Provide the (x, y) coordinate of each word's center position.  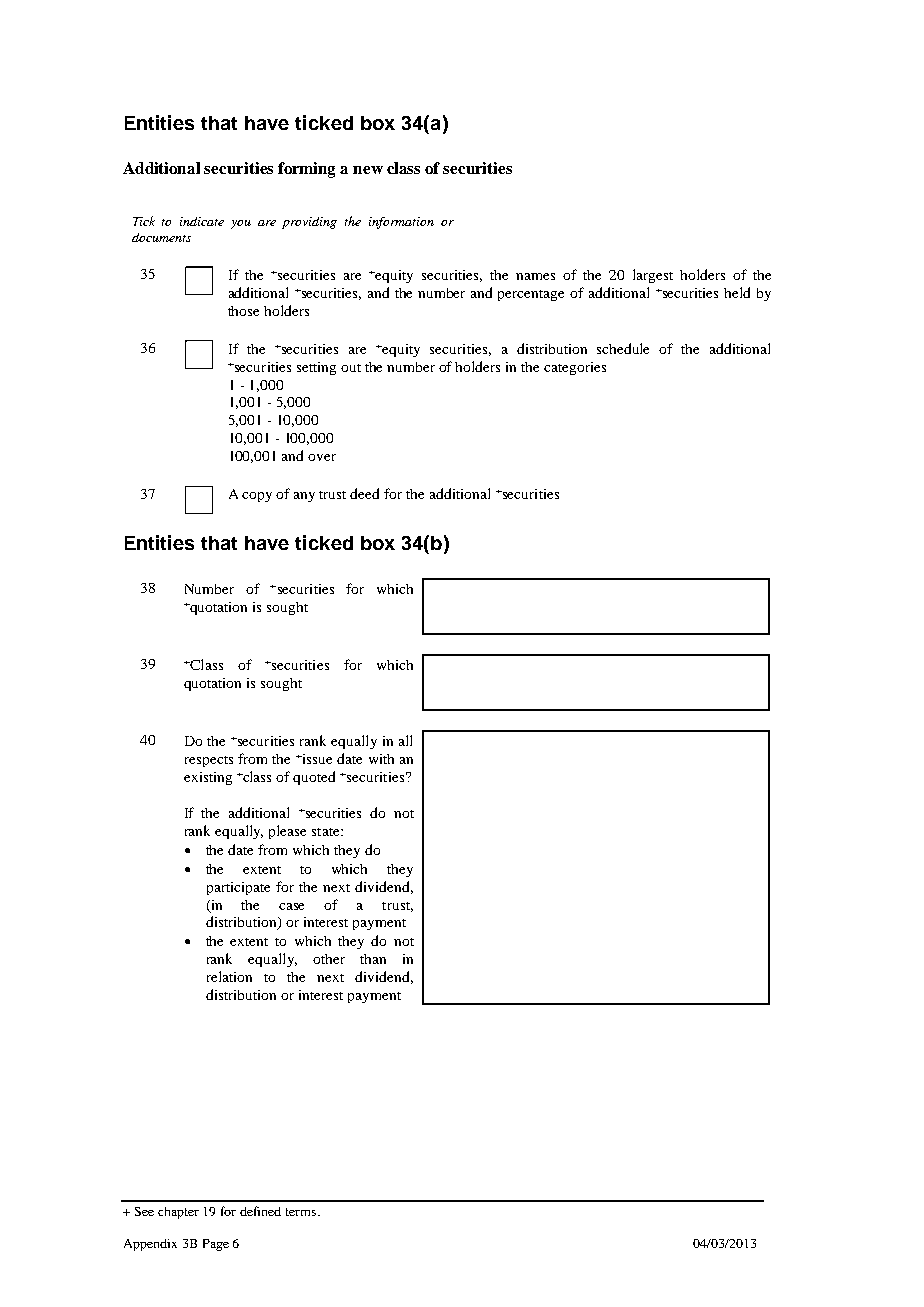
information (401, 223)
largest (653, 276)
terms (301, 1212)
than (373, 959)
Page (216, 1245)
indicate (202, 221)
